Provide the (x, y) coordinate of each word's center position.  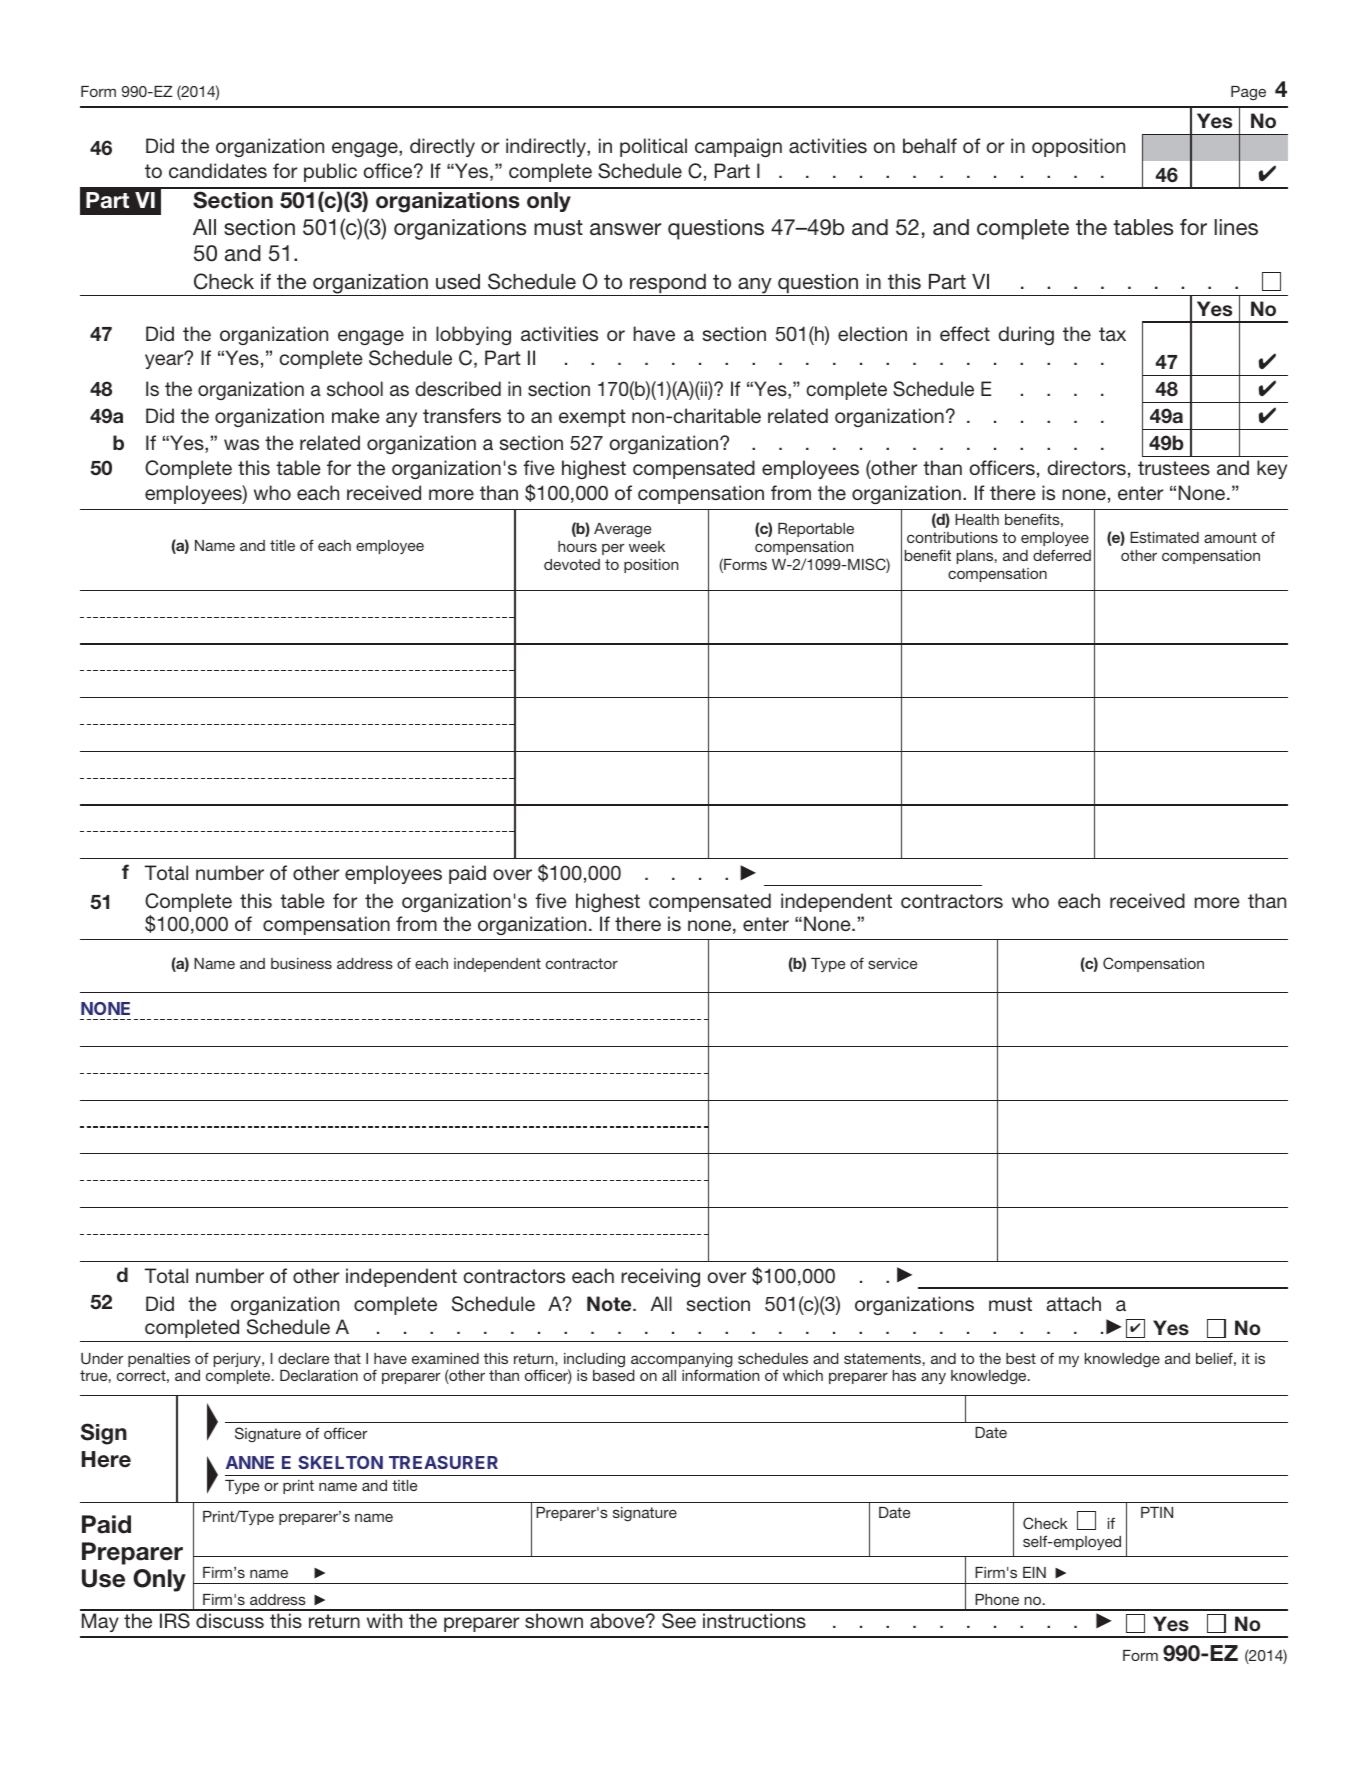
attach (1073, 1303)
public (330, 172)
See (679, 1621)
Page (1248, 93)
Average (622, 530)
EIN (1034, 1572)
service (892, 963)
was (241, 444)
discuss (230, 1620)
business (301, 963)
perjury (238, 1360)
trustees (1174, 468)
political (653, 147)
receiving (660, 1277)
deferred (1062, 555)
